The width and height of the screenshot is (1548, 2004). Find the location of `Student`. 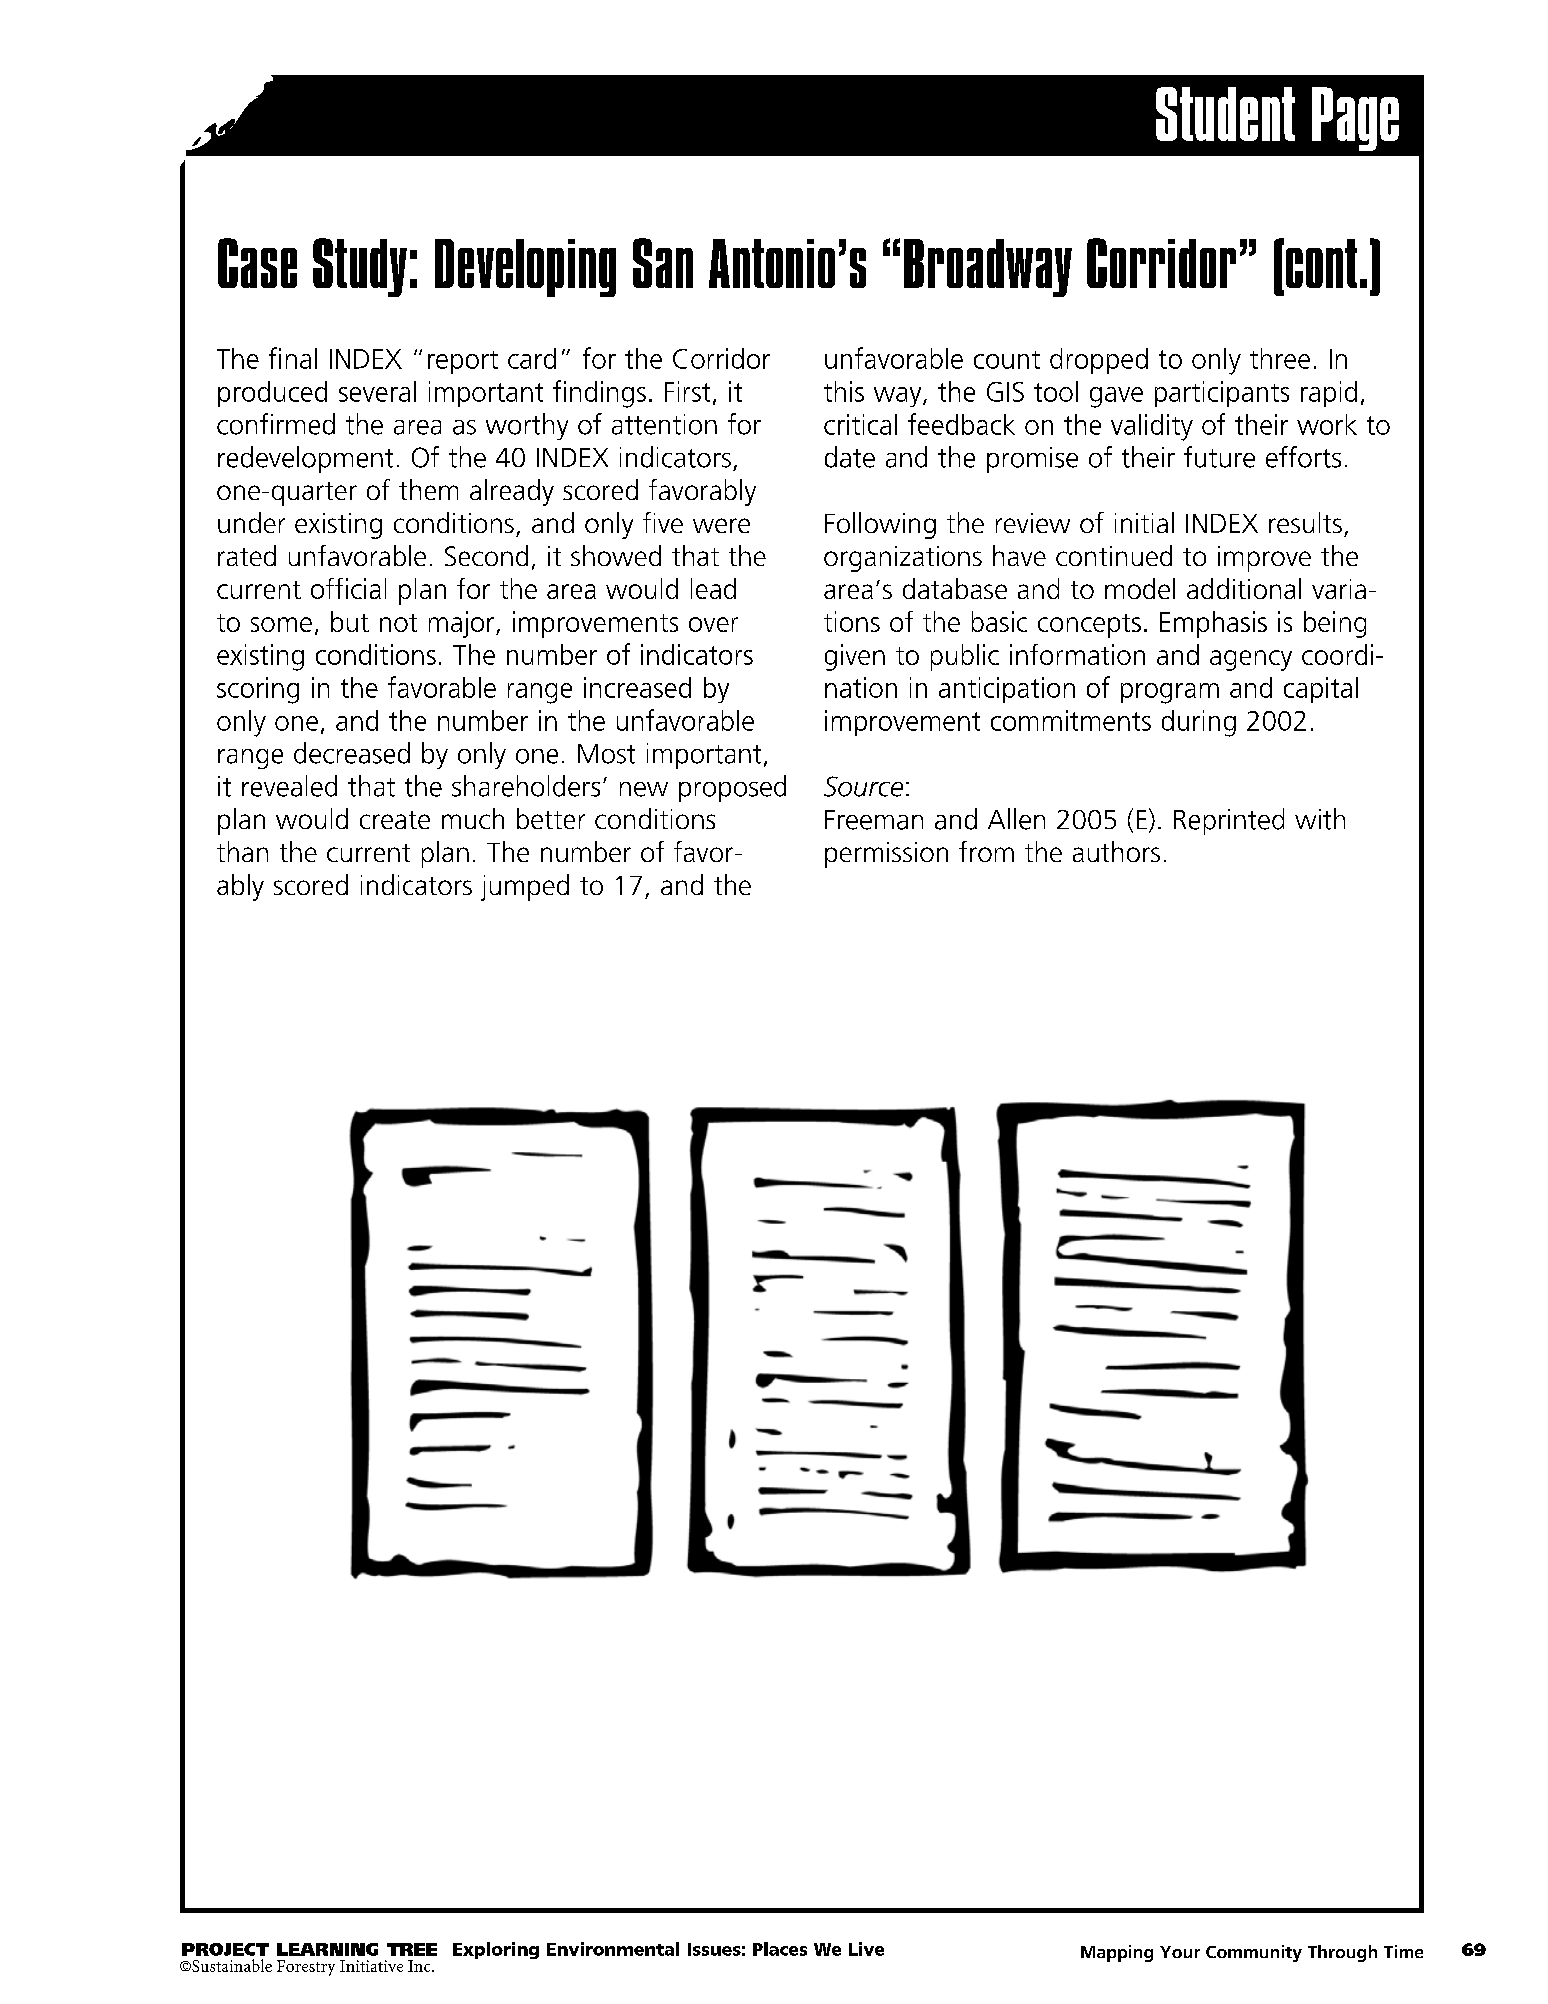

Student is located at coordinates (1225, 114).
